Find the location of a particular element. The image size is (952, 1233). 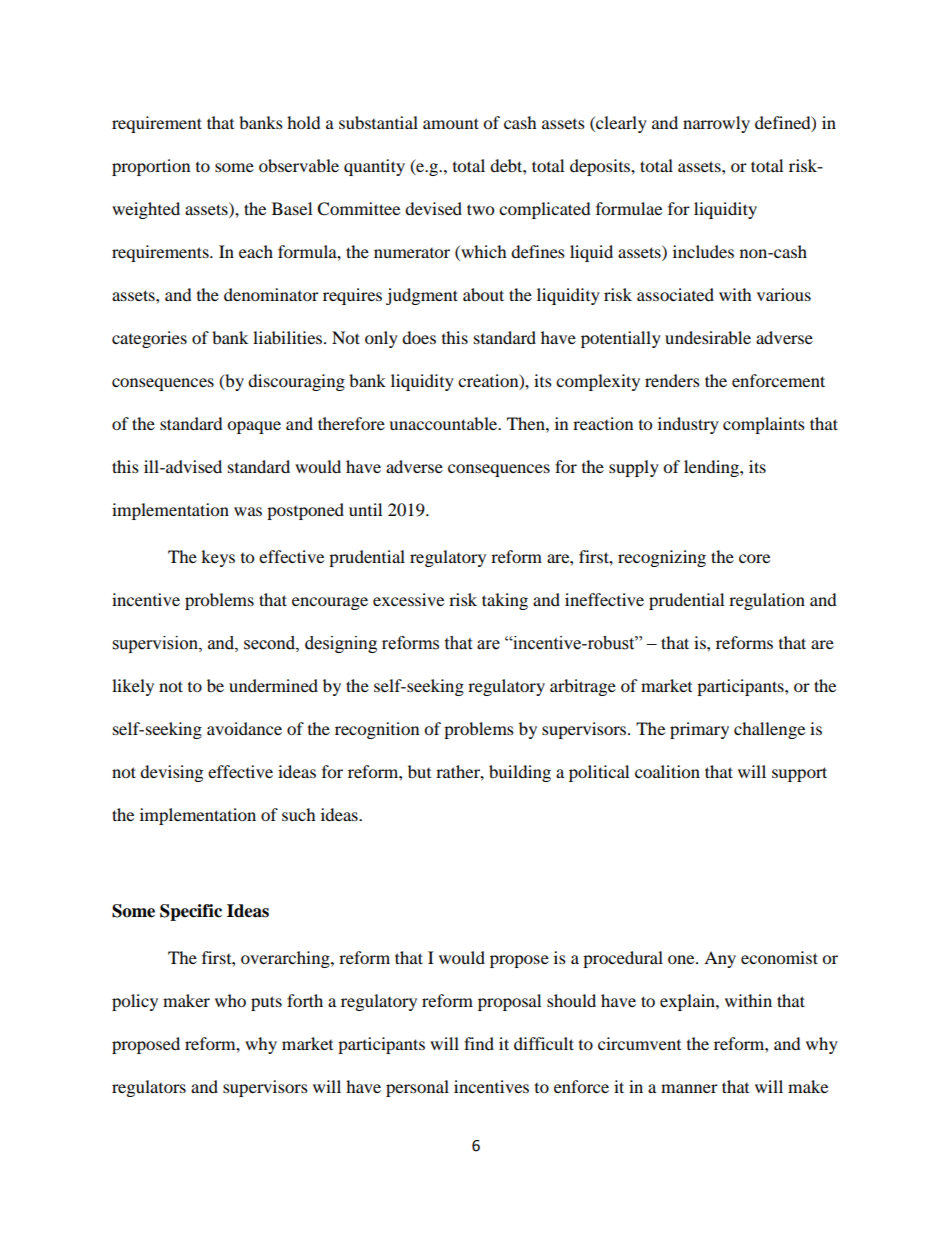

such is located at coordinates (299, 814).
